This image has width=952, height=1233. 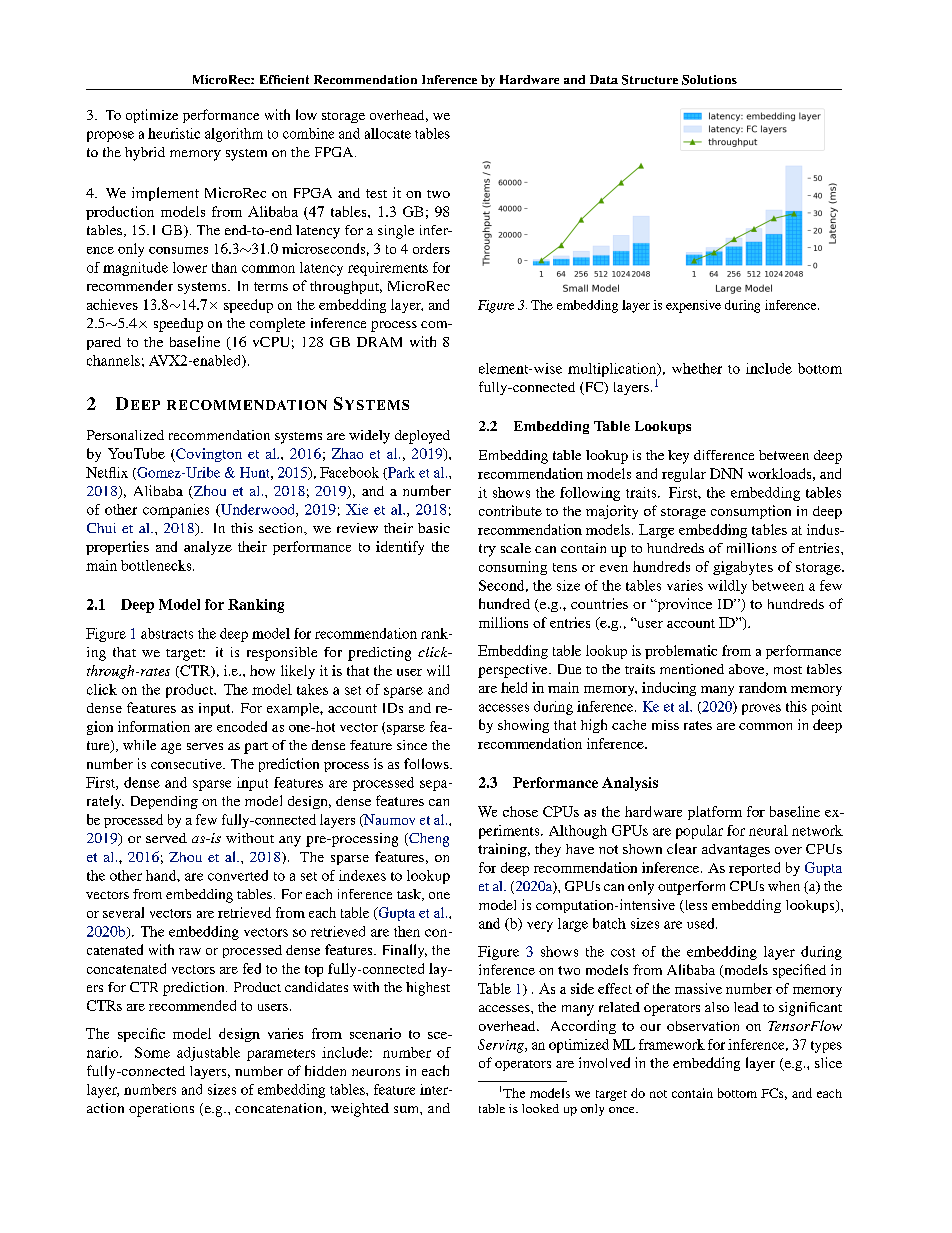 I want to click on Serving, so click(x=502, y=1046).
